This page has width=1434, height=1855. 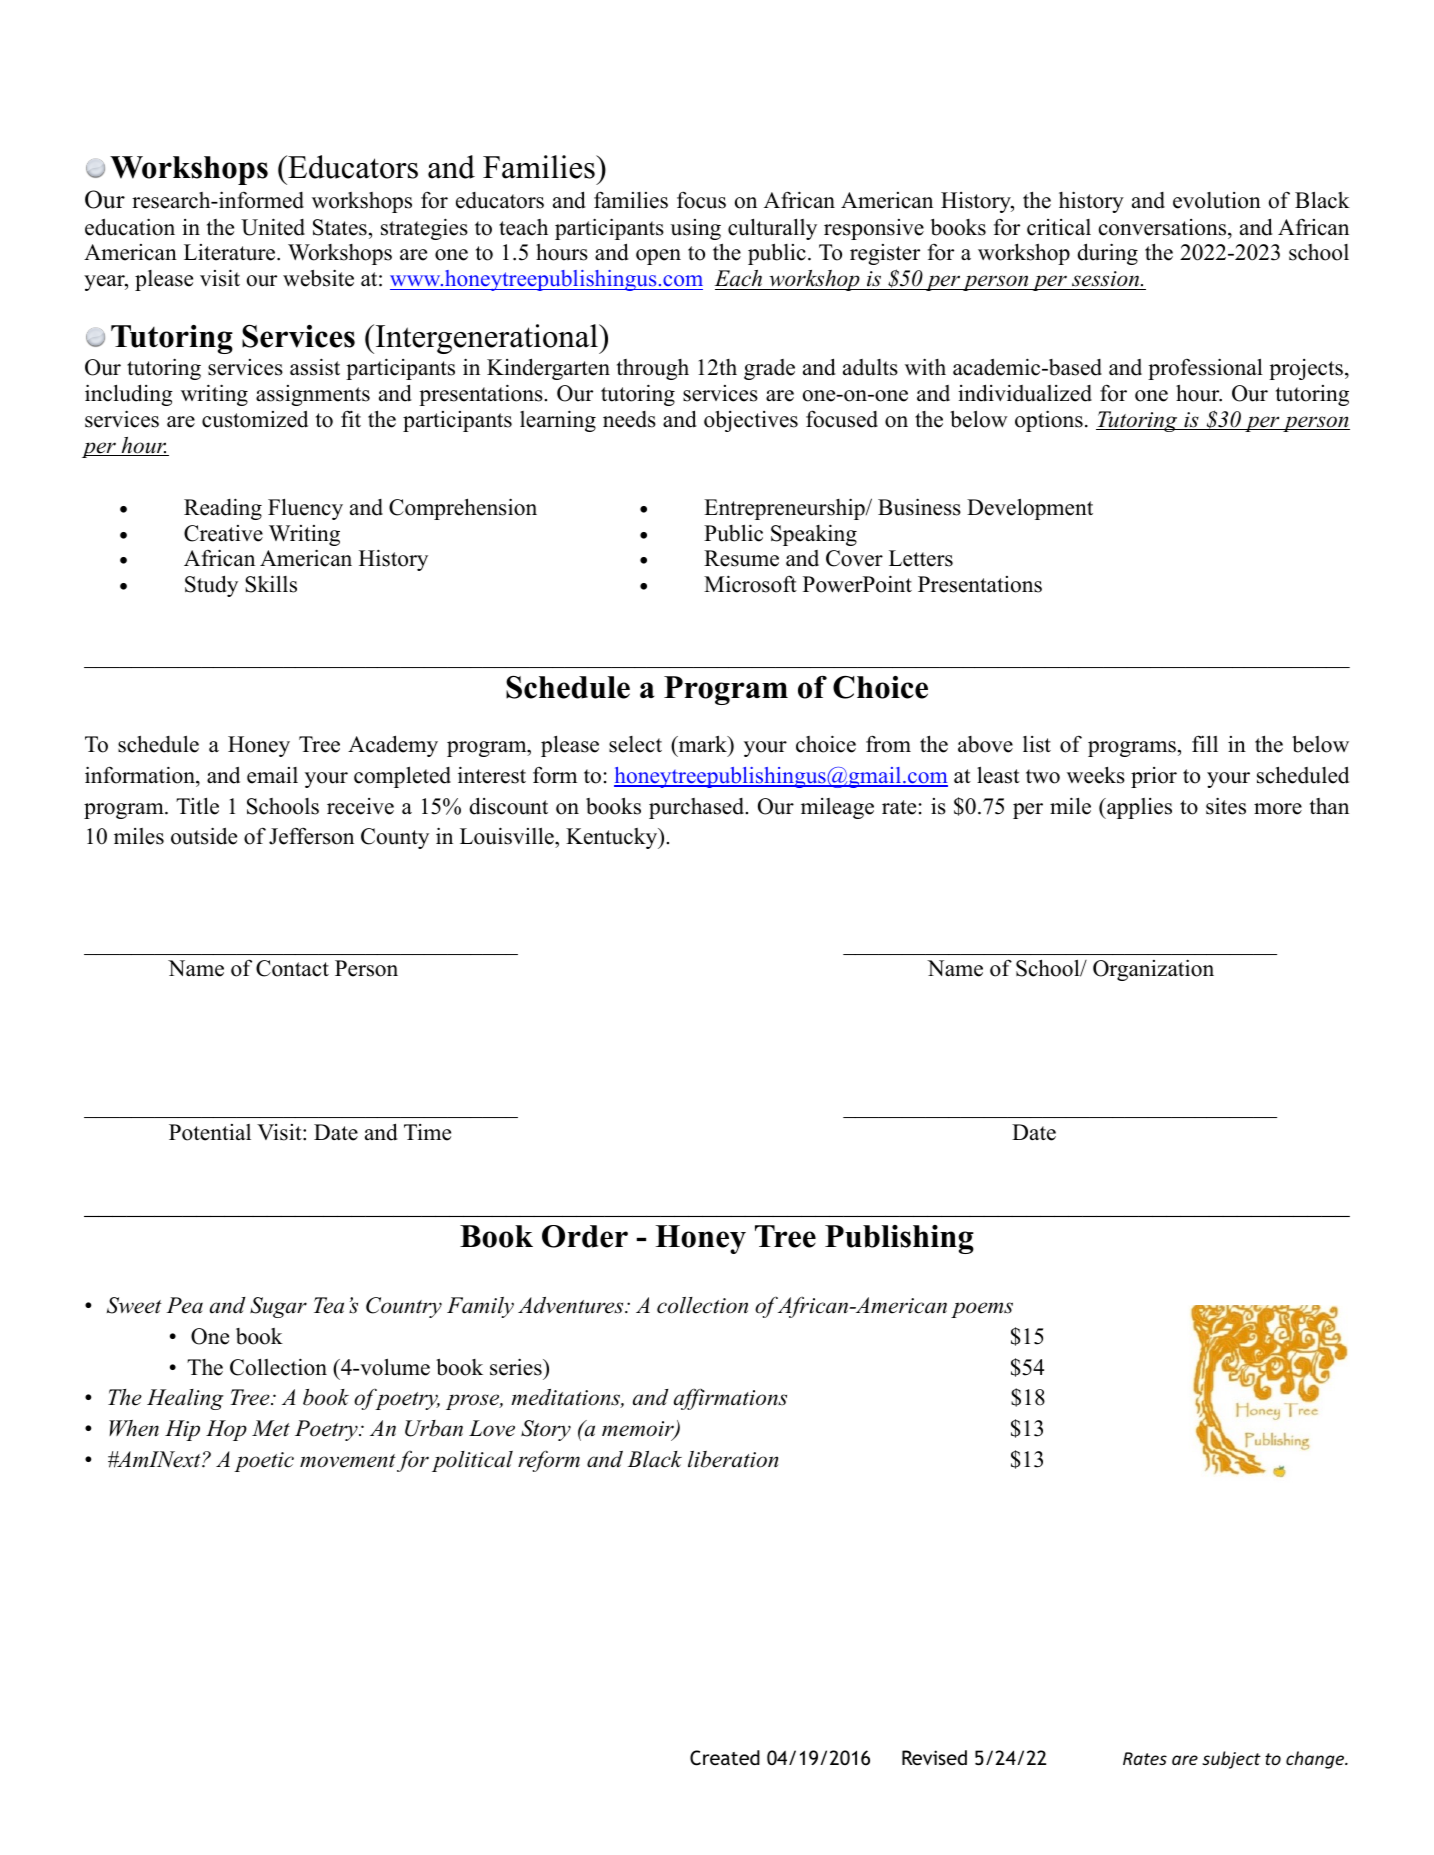 What do you see at coordinates (1164, 227) in the page?
I see `conversations` at bounding box center [1164, 227].
